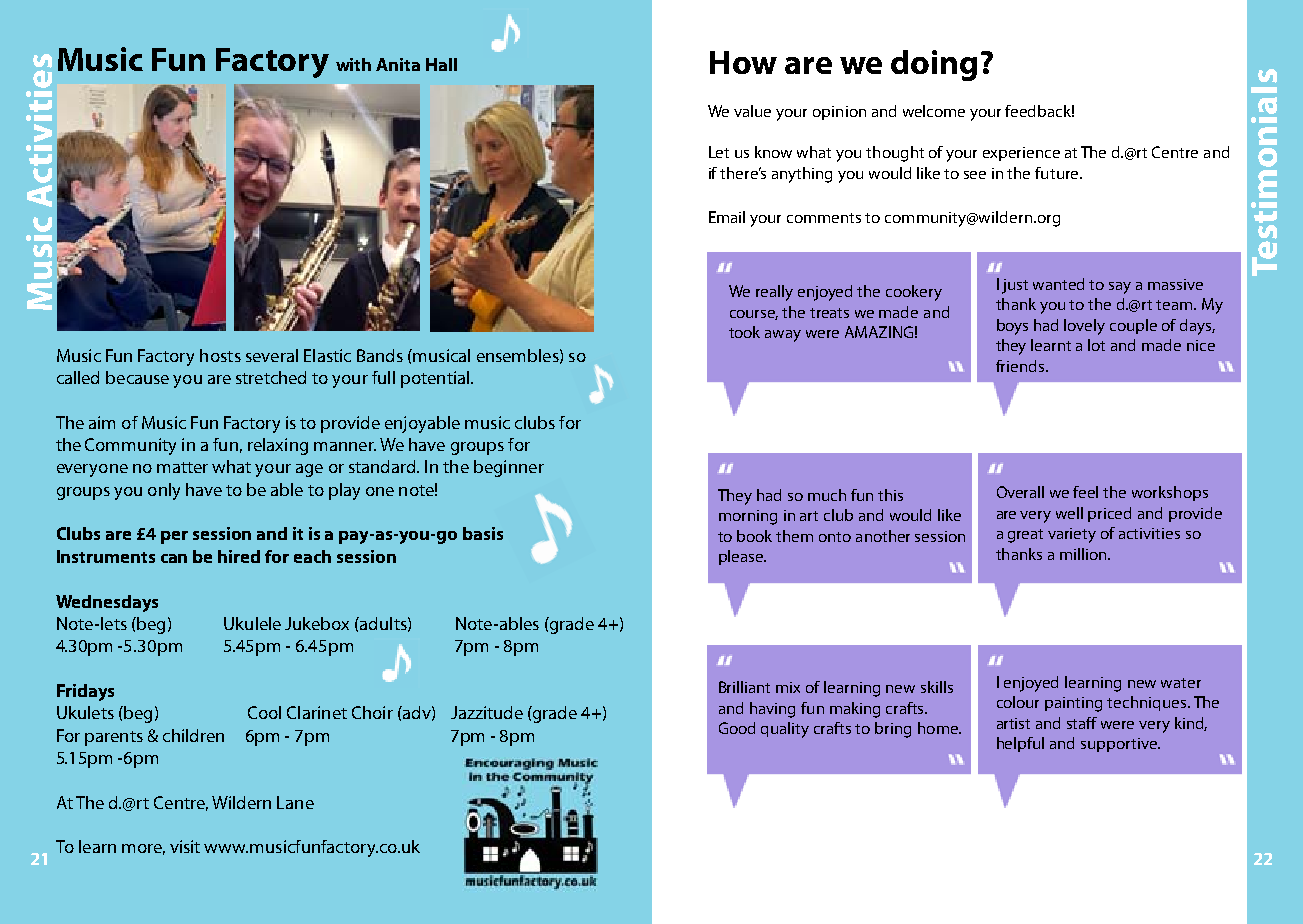 The image size is (1303, 924). What do you see at coordinates (1020, 744) in the screenshot?
I see `helpful` at bounding box center [1020, 744].
